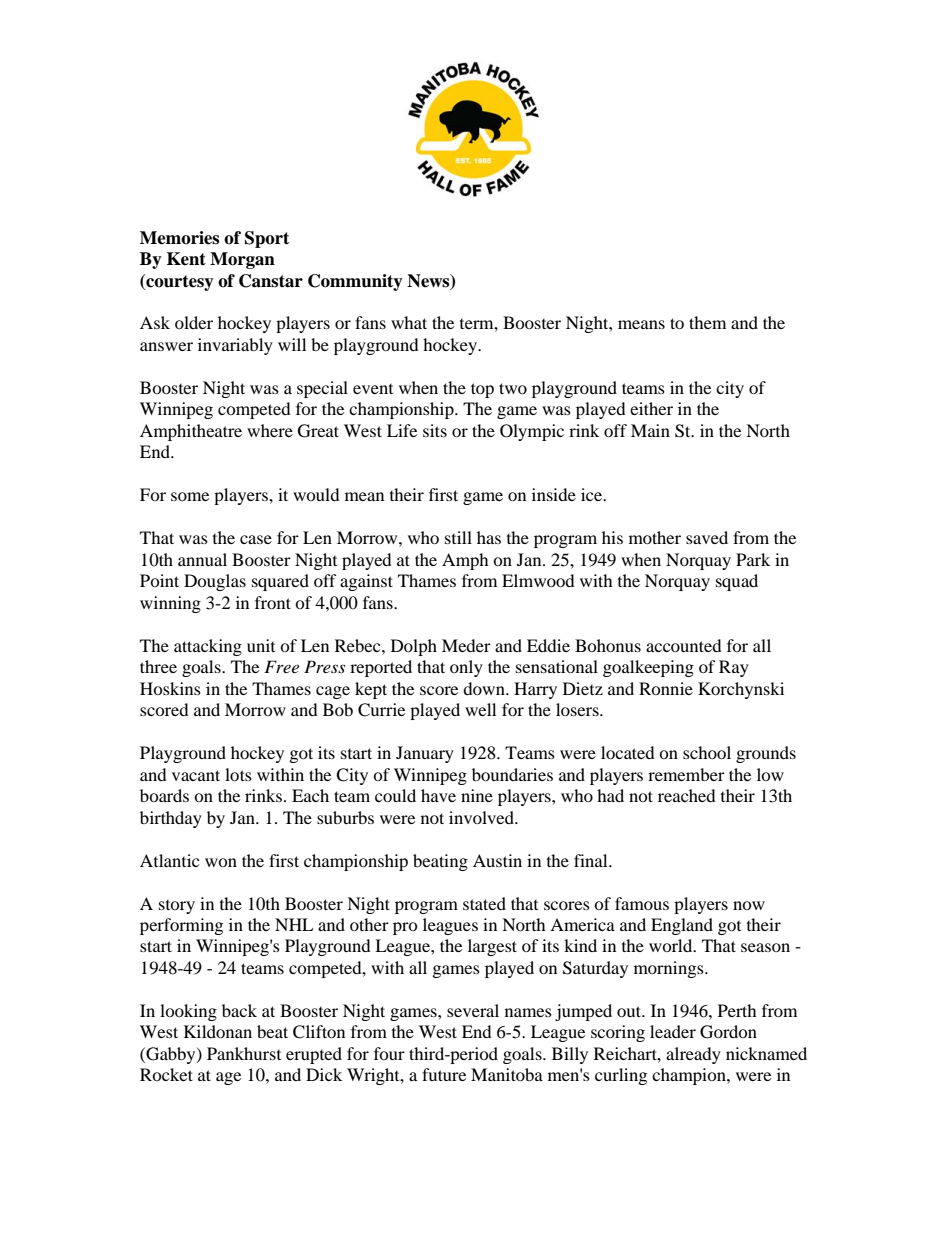  Describe the element at coordinates (684, 645) in the image. I see `accounted` at that location.
